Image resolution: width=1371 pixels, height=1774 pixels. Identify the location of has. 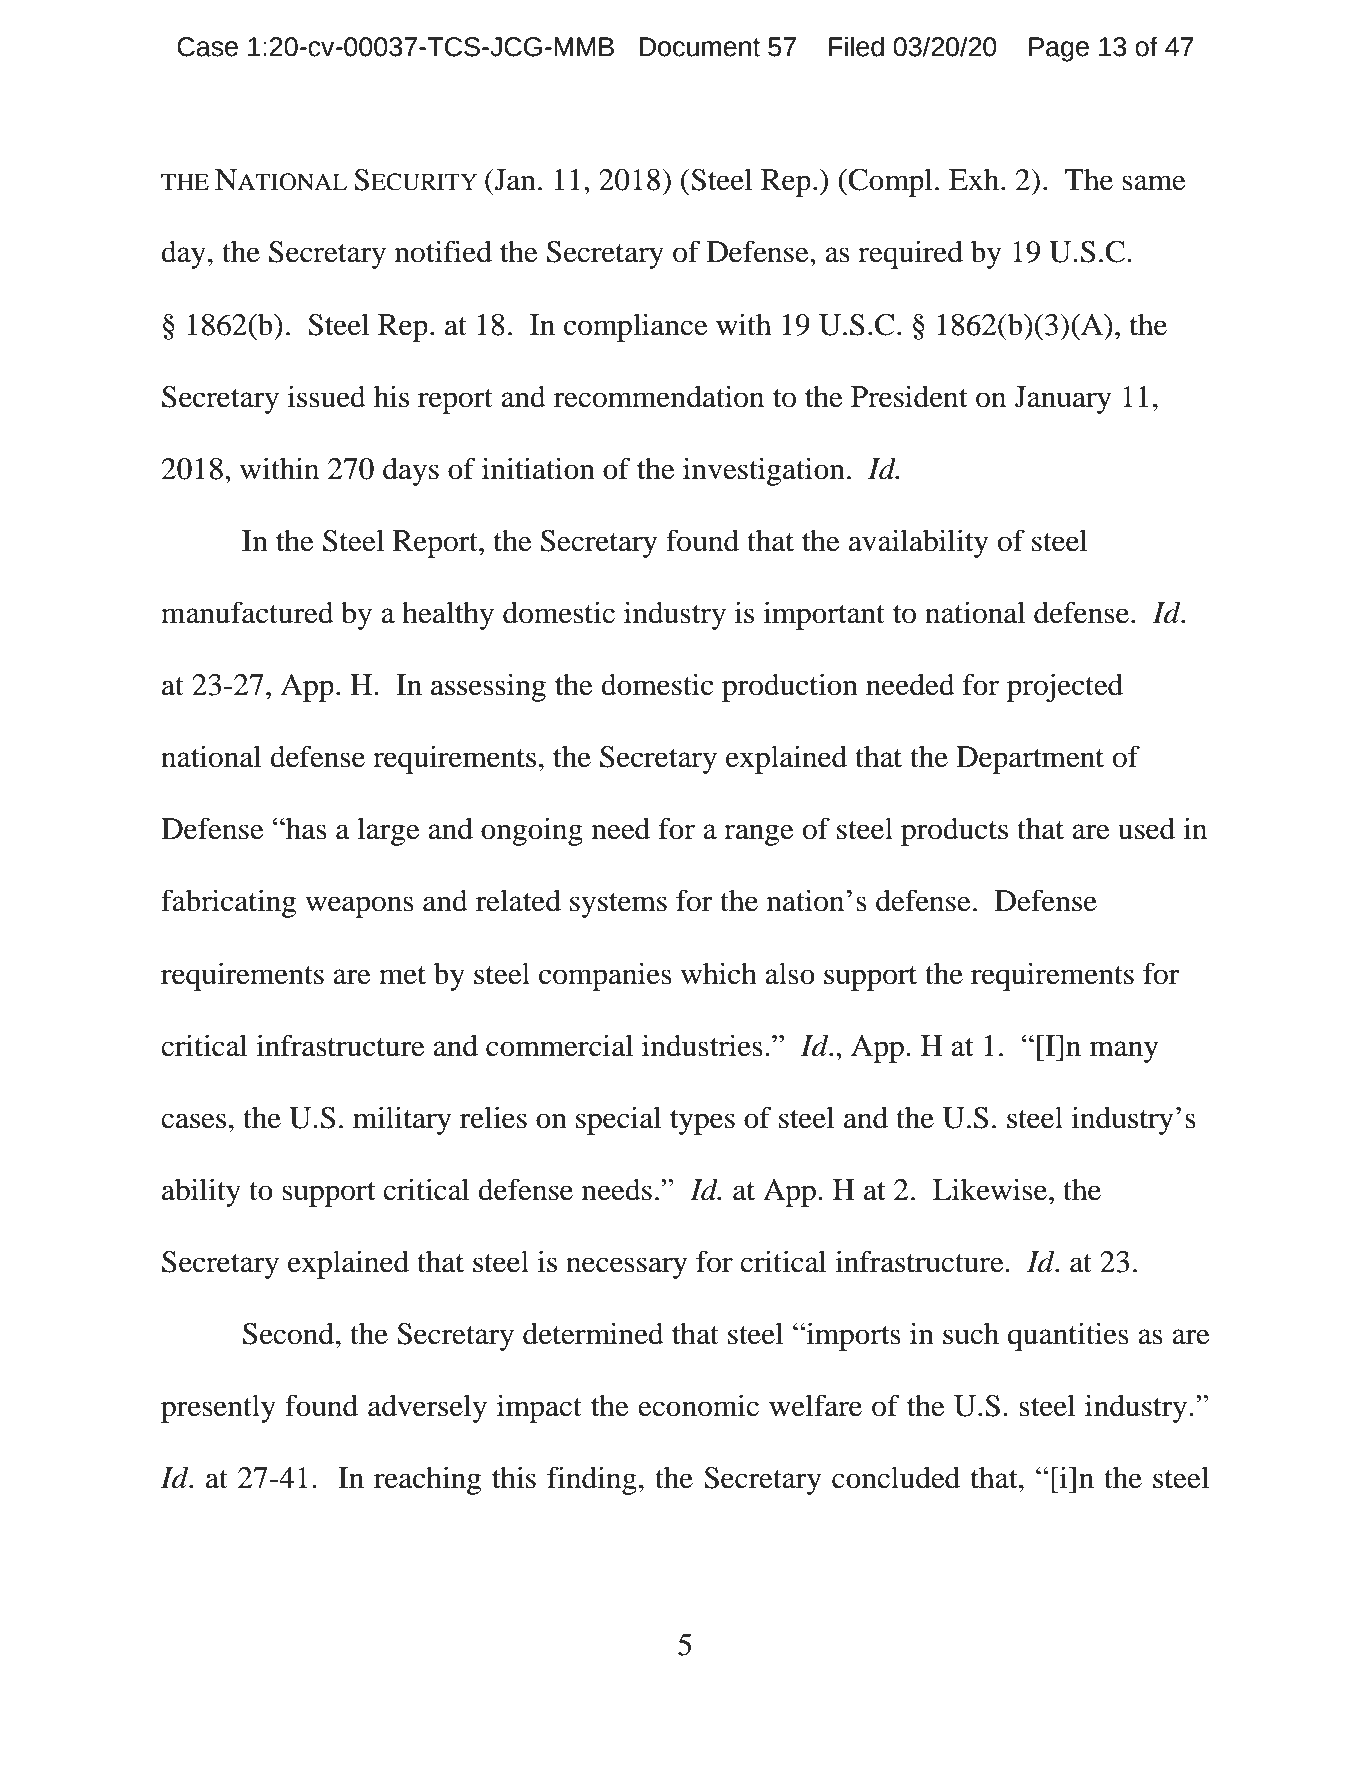
(305, 828).
